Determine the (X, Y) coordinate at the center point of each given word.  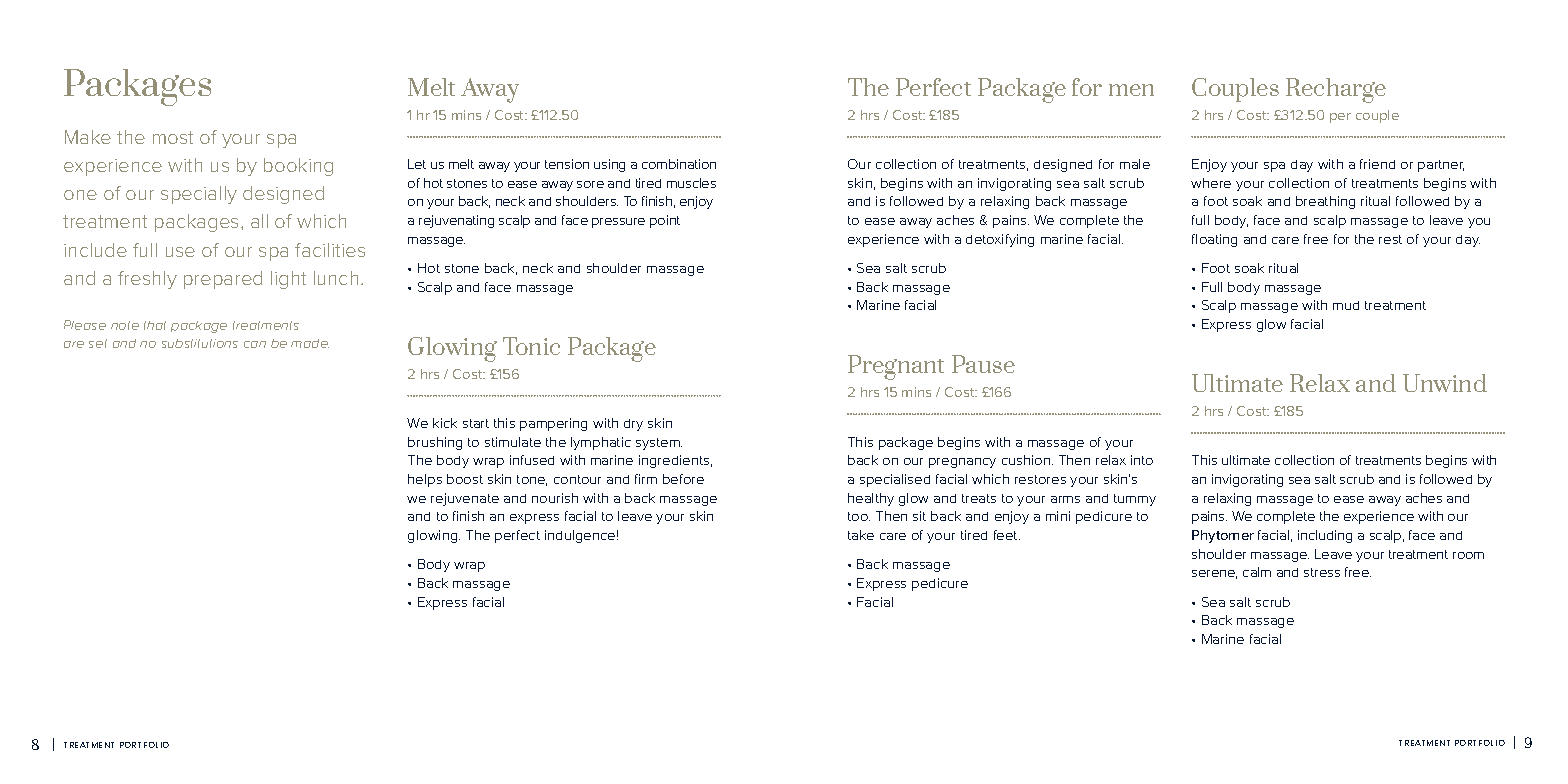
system (659, 444)
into (1142, 460)
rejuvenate (465, 499)
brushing (435, 443)
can (255, 344)
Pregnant (896, 367)
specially (199, 195)
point (665, 221)
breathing (1325, 202)
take (861, 535)
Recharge (1336, 90)
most (173, 137)
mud (1346, 305)
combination (679, 164)
